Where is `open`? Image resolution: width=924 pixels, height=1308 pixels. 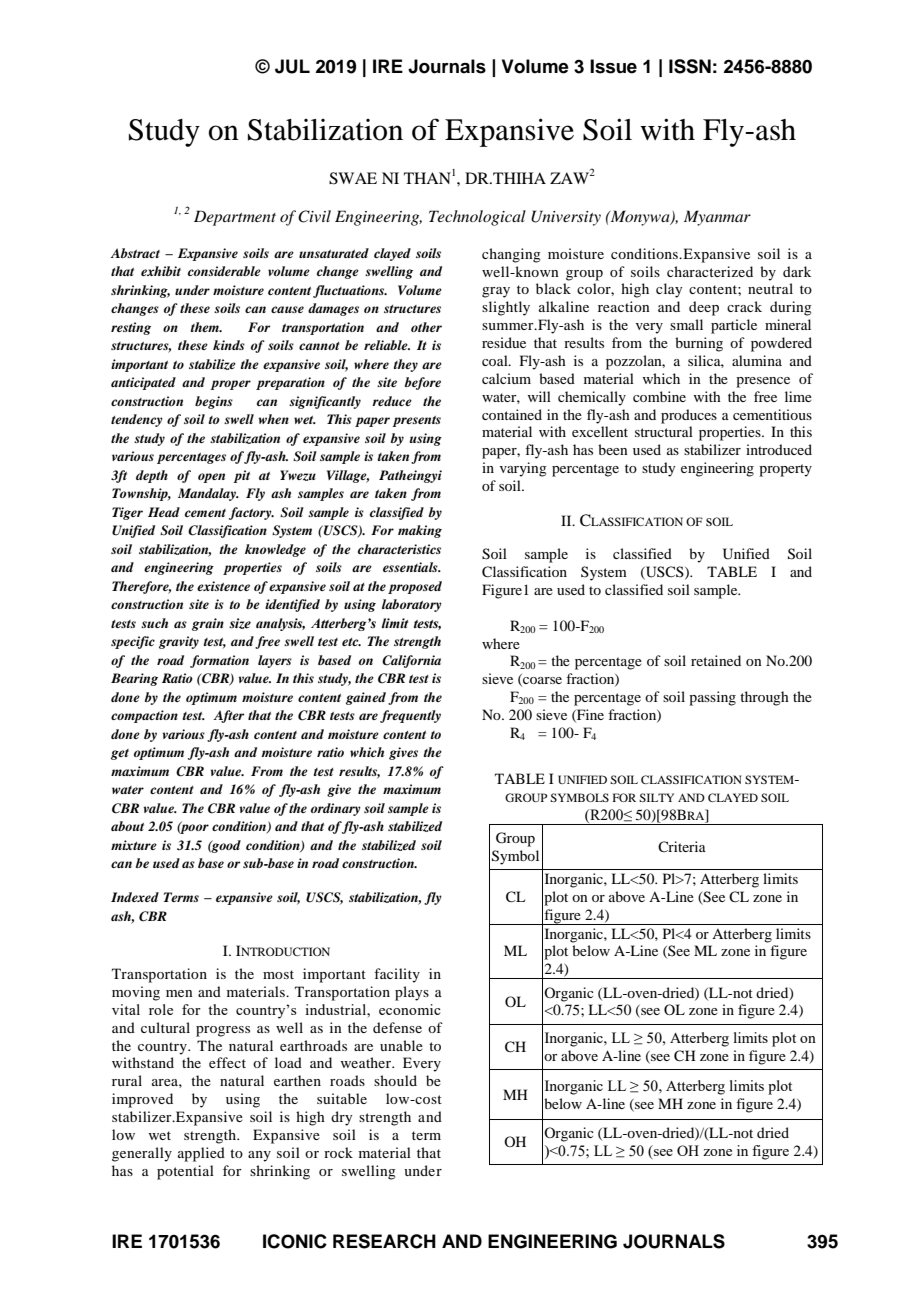
open is located at coordinates (211, 478).
